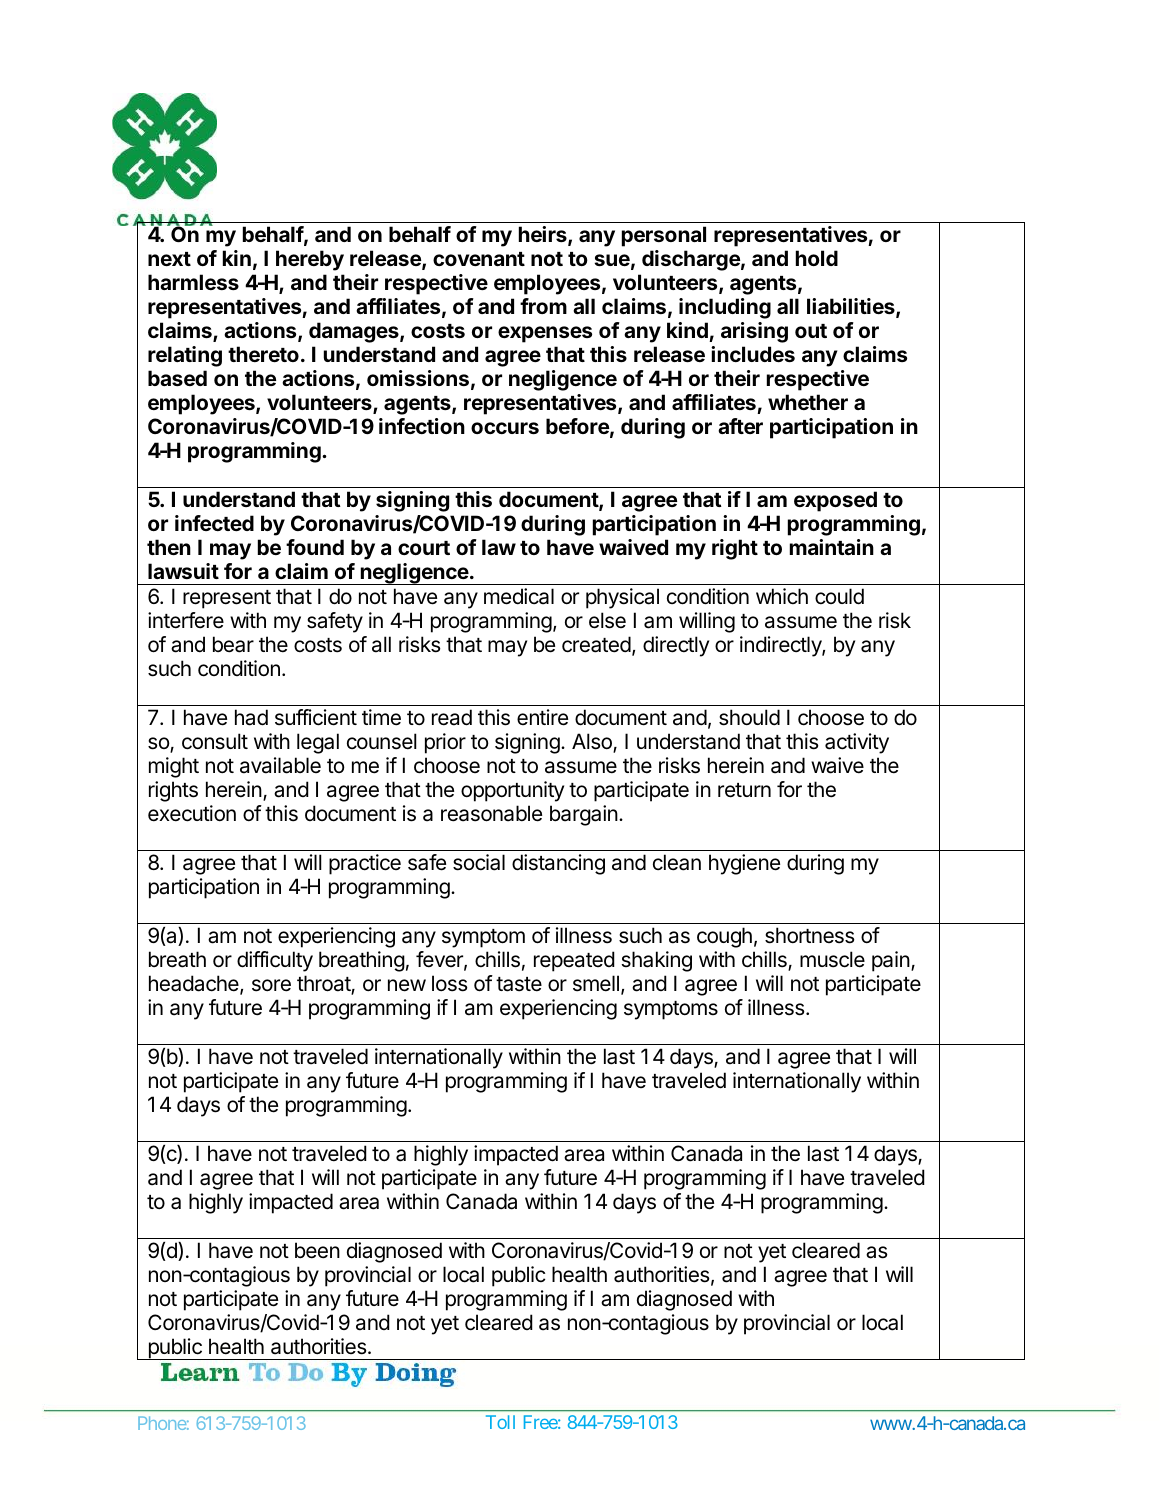 The image size is (1161, 1503). What do you see at coordinates (193, 282) in the screenshot?
I see `harmless` at bounding box center [193, 282].
